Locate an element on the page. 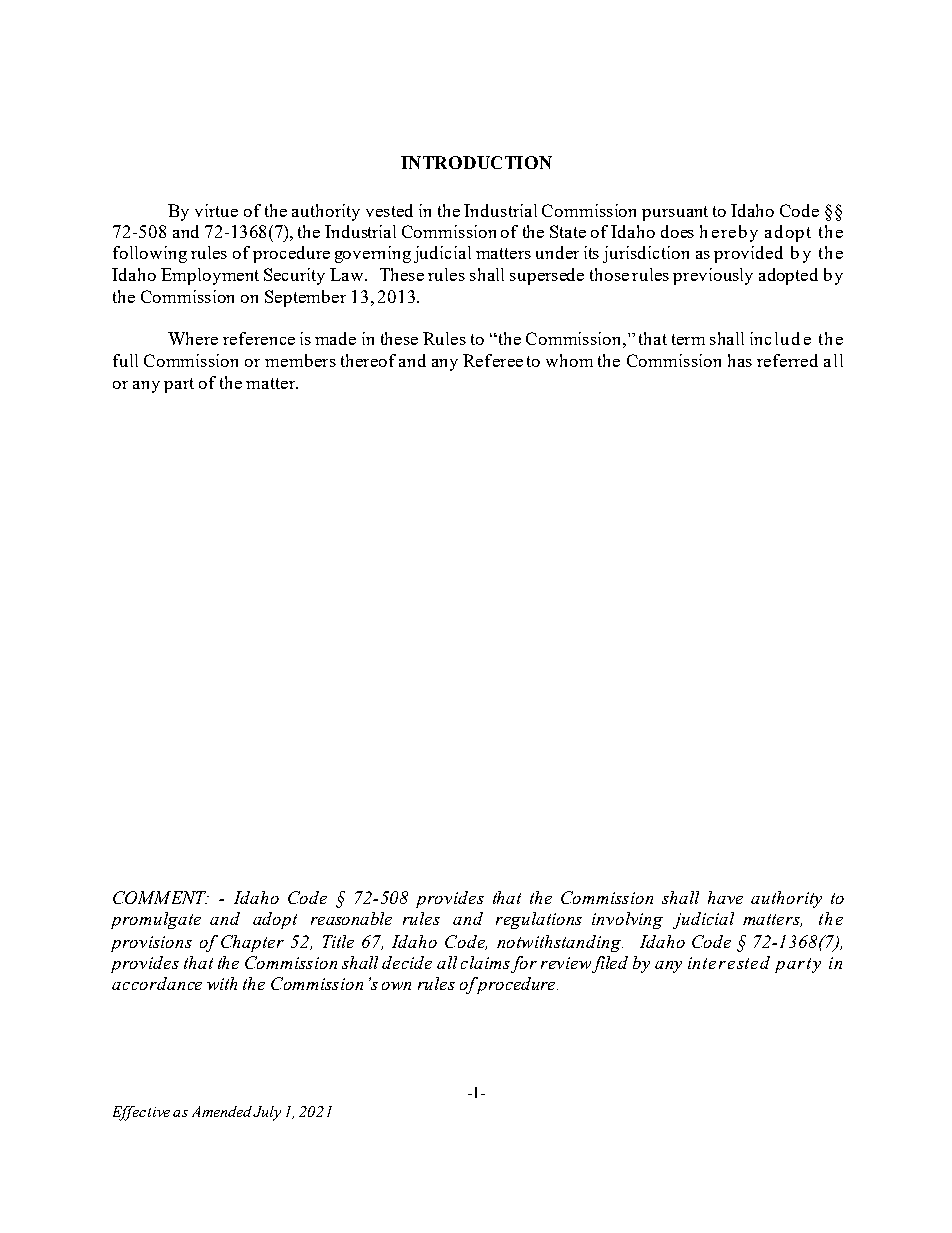  virtue is located at coordinates (216, 210).
